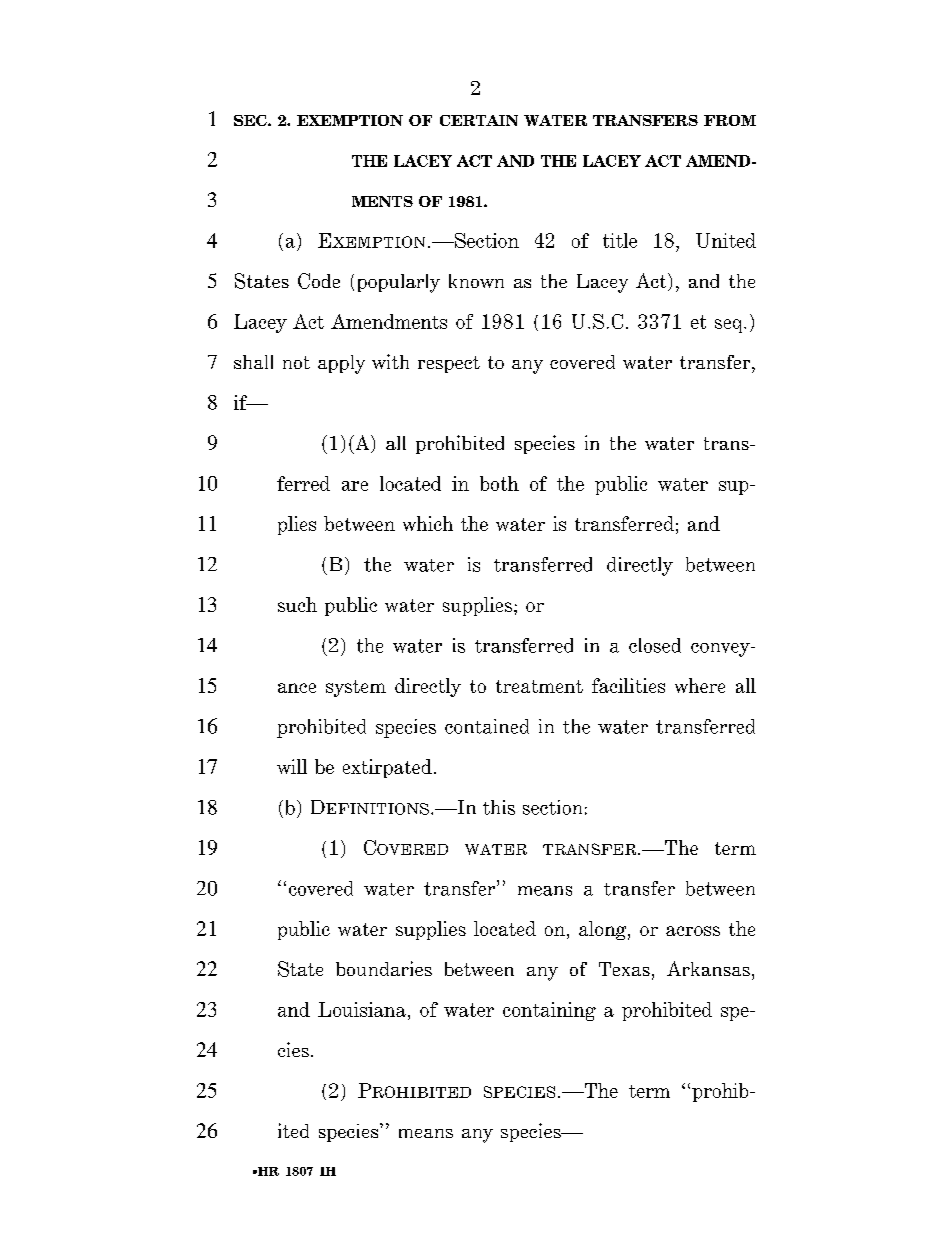 The image size is (952, 1233). I want to click on Code, so click(319, 281).
